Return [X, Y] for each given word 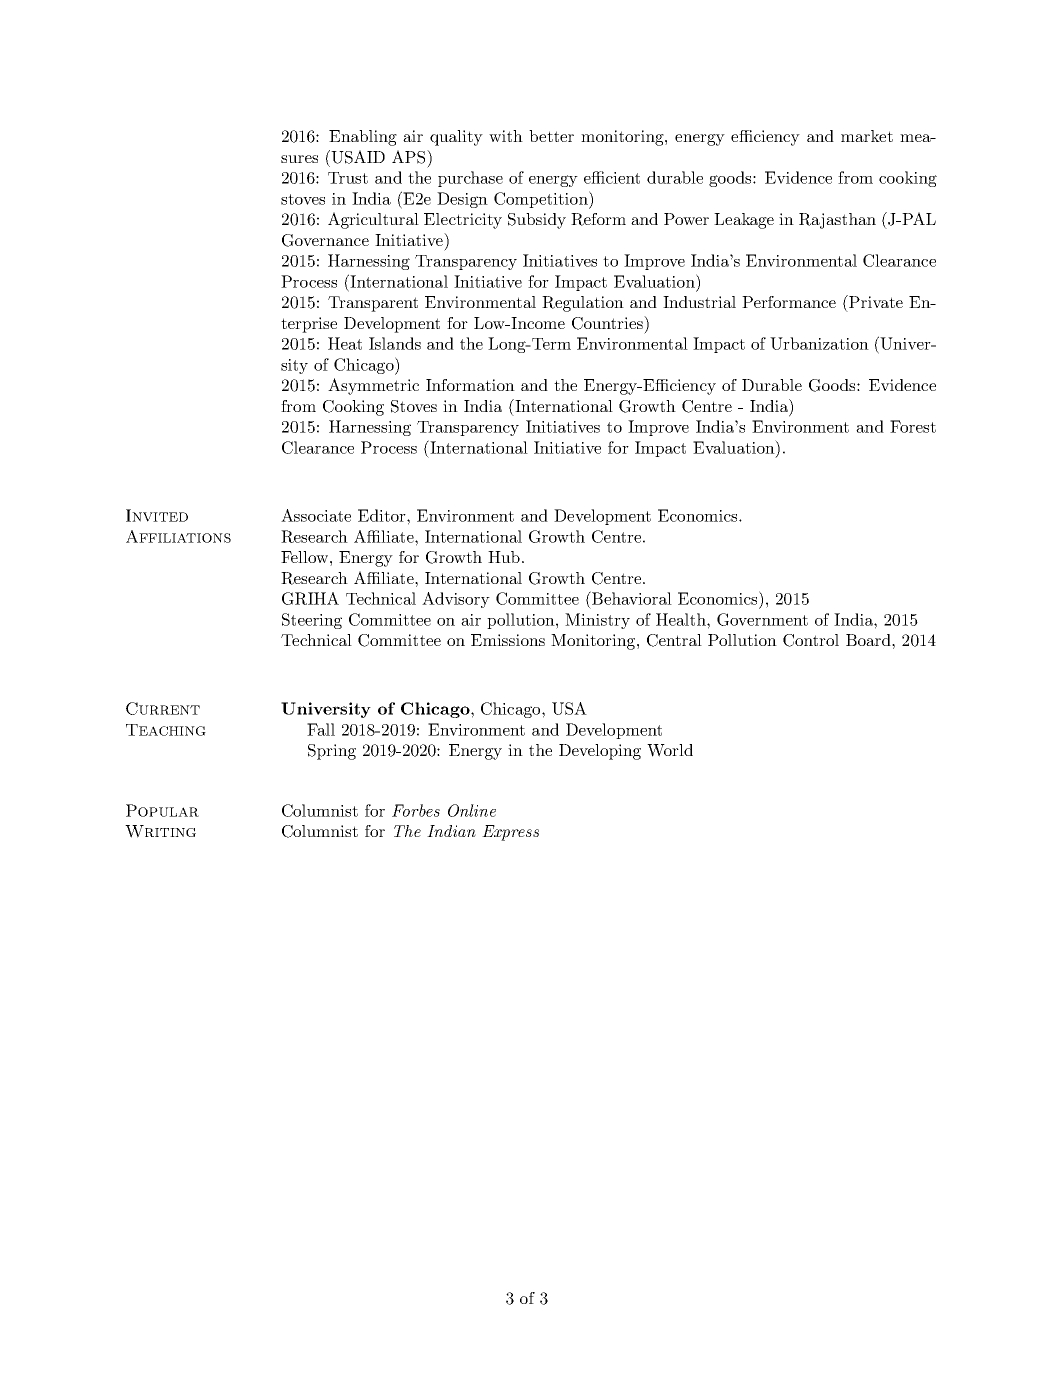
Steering [312, 621]
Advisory [456, 600]
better [551, 136]
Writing [160, 831]
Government [762, 619]
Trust [348, 178]
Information [470, 385]
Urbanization [819, 343]
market [867, 136]
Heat [345, 343]
